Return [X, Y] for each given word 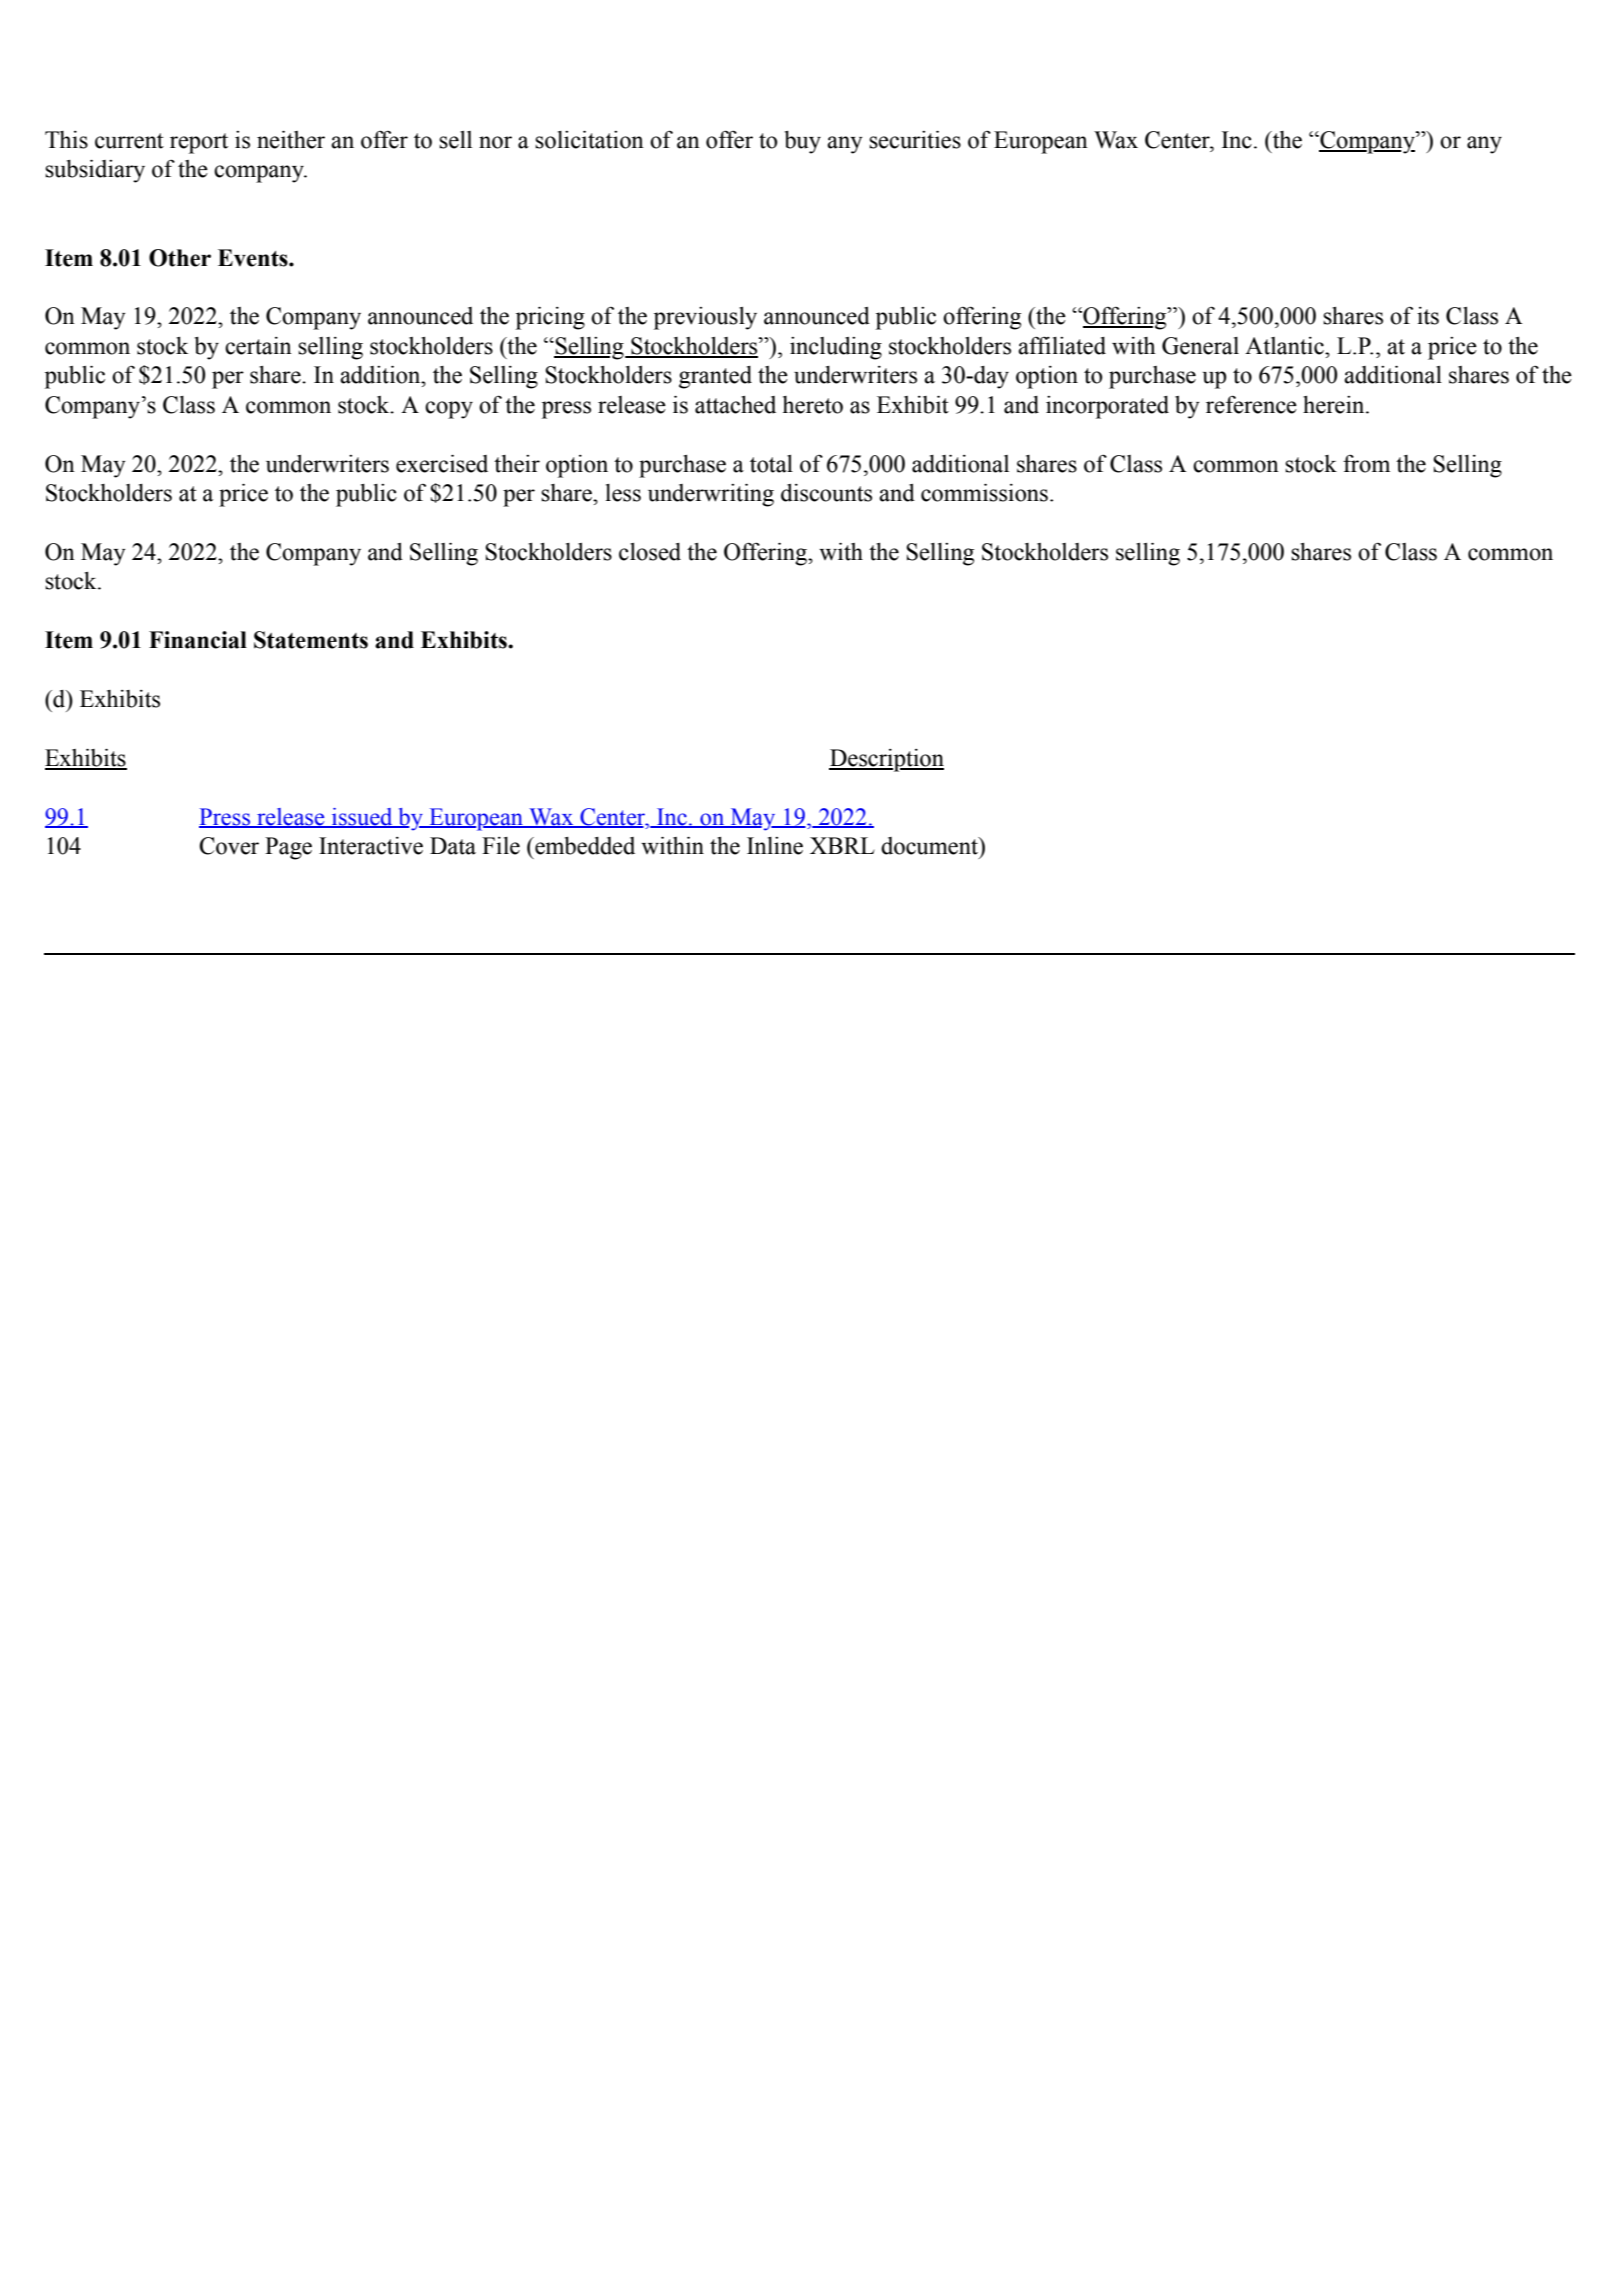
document [930, 846]
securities [915, 140]
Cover [229, 846]
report [199, 143]
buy [802, 142]
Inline [775, 846]
